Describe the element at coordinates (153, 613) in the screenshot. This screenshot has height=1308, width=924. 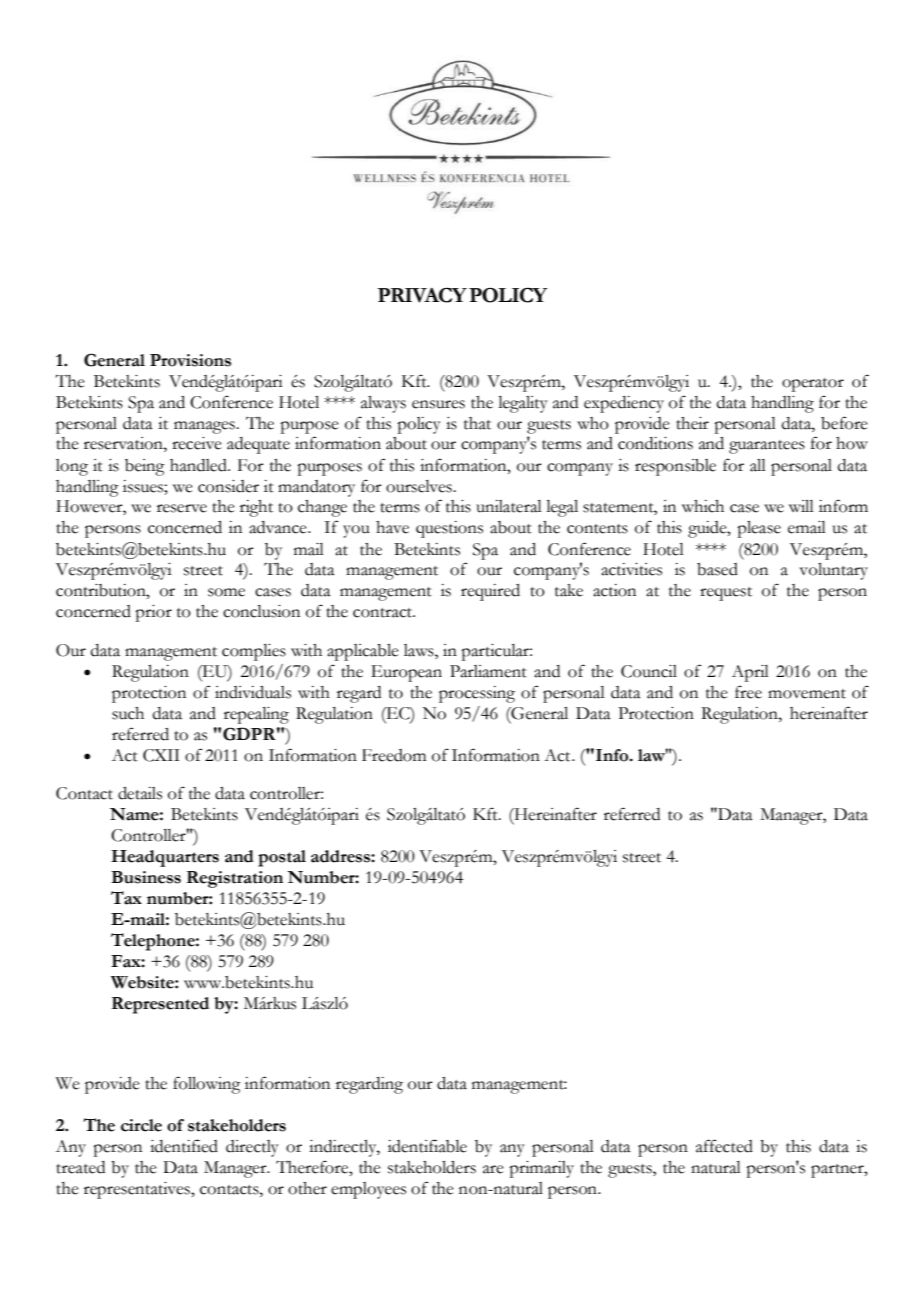
I see `prior` at that location.
